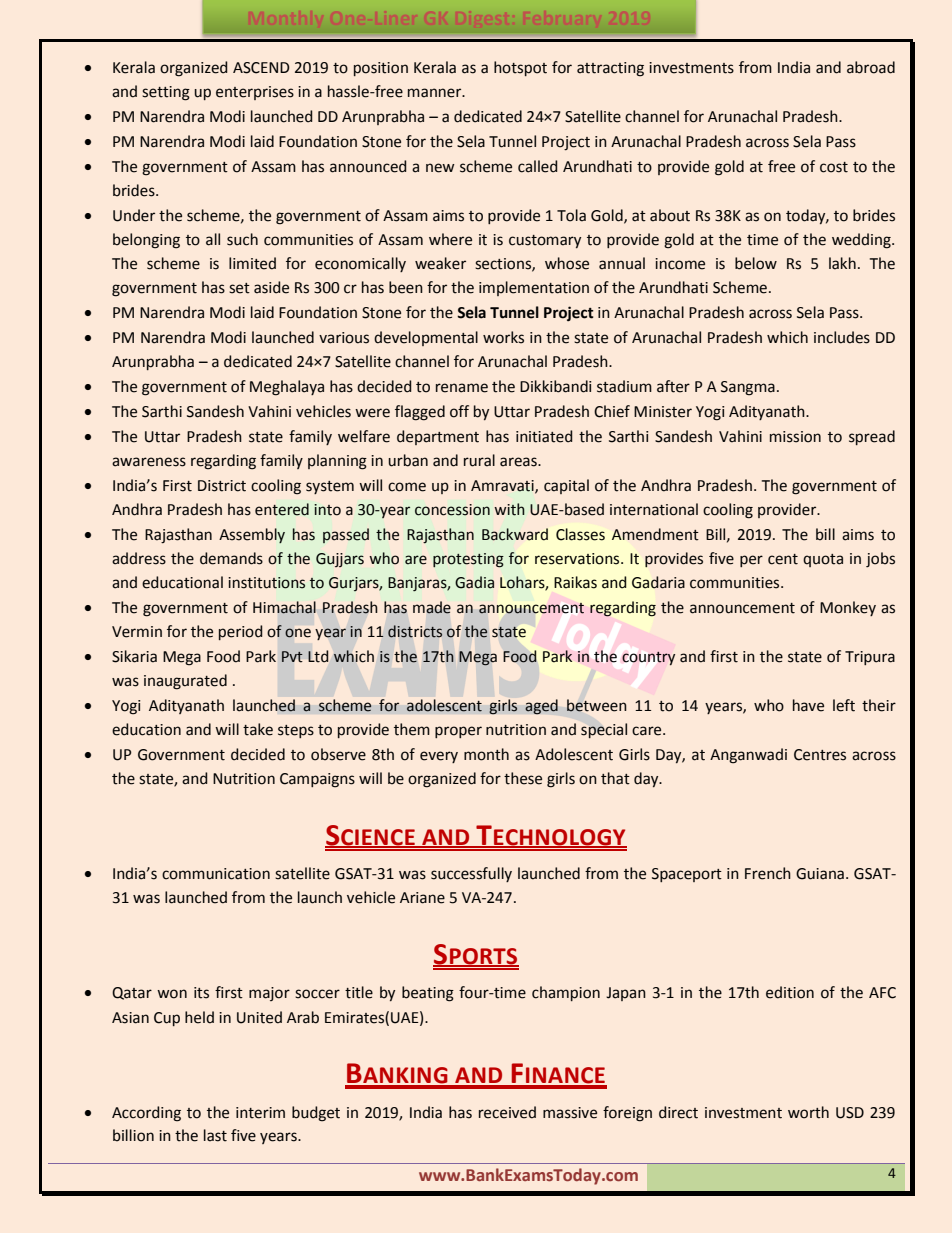 The width and height of the page is (952, 1233). What do you see at coordinates (768, 873) in the page?
I see `French` at bounding box center [768, 873].
